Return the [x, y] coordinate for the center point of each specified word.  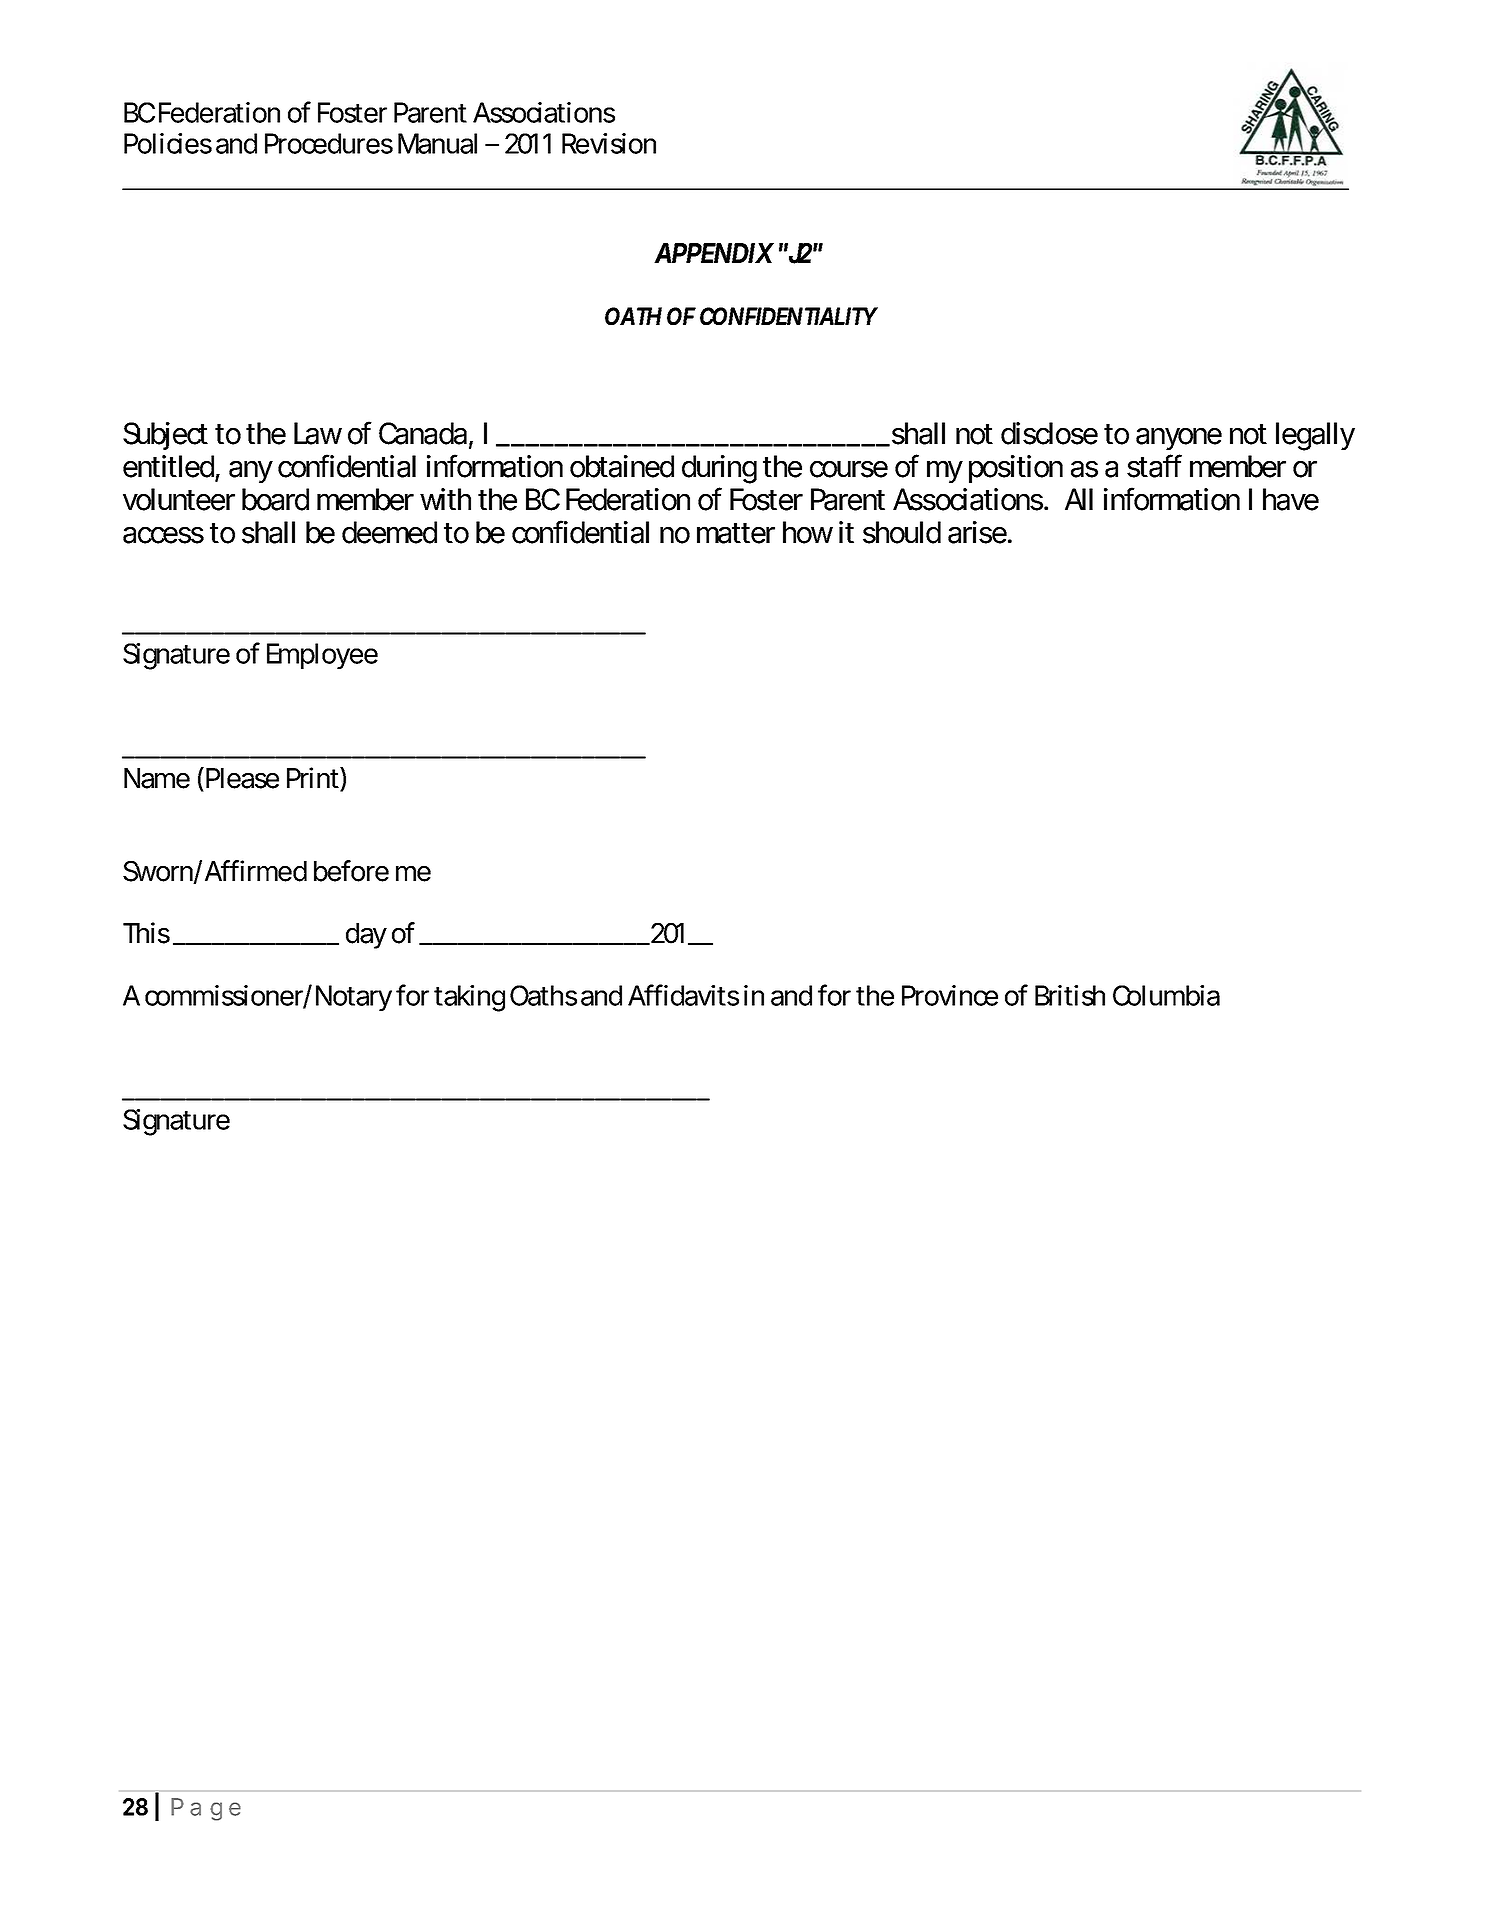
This [146, 933]
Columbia [1166, 995]
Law [318, 433]
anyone [1179, 439]
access [163, 535]
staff [1154, 466]
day [366, 936]
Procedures [329, 143]
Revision [609, 143]
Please [242, 778]
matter [736, 533]
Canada [423, 433]
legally [1315, 436]
